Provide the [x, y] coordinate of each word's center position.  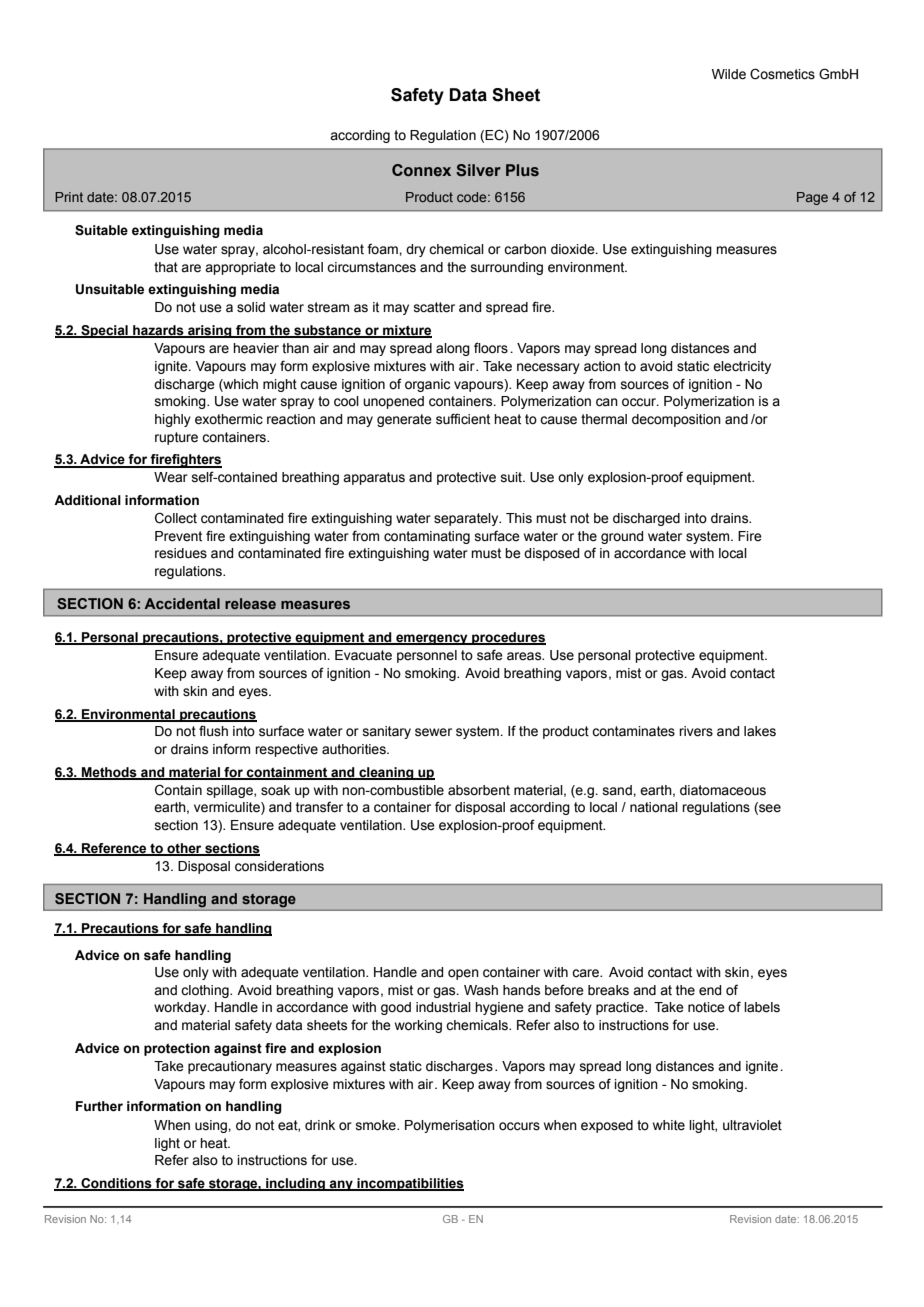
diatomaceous [723, 790]
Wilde [729, 74]
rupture [176, 438]
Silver [478, 170]
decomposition [676, 420]
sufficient [463, 419]
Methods [109, 773]
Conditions [116, 1184]
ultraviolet [752, 1125]
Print [69, 197]
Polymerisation [450, 1126]
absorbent [479, 790]
